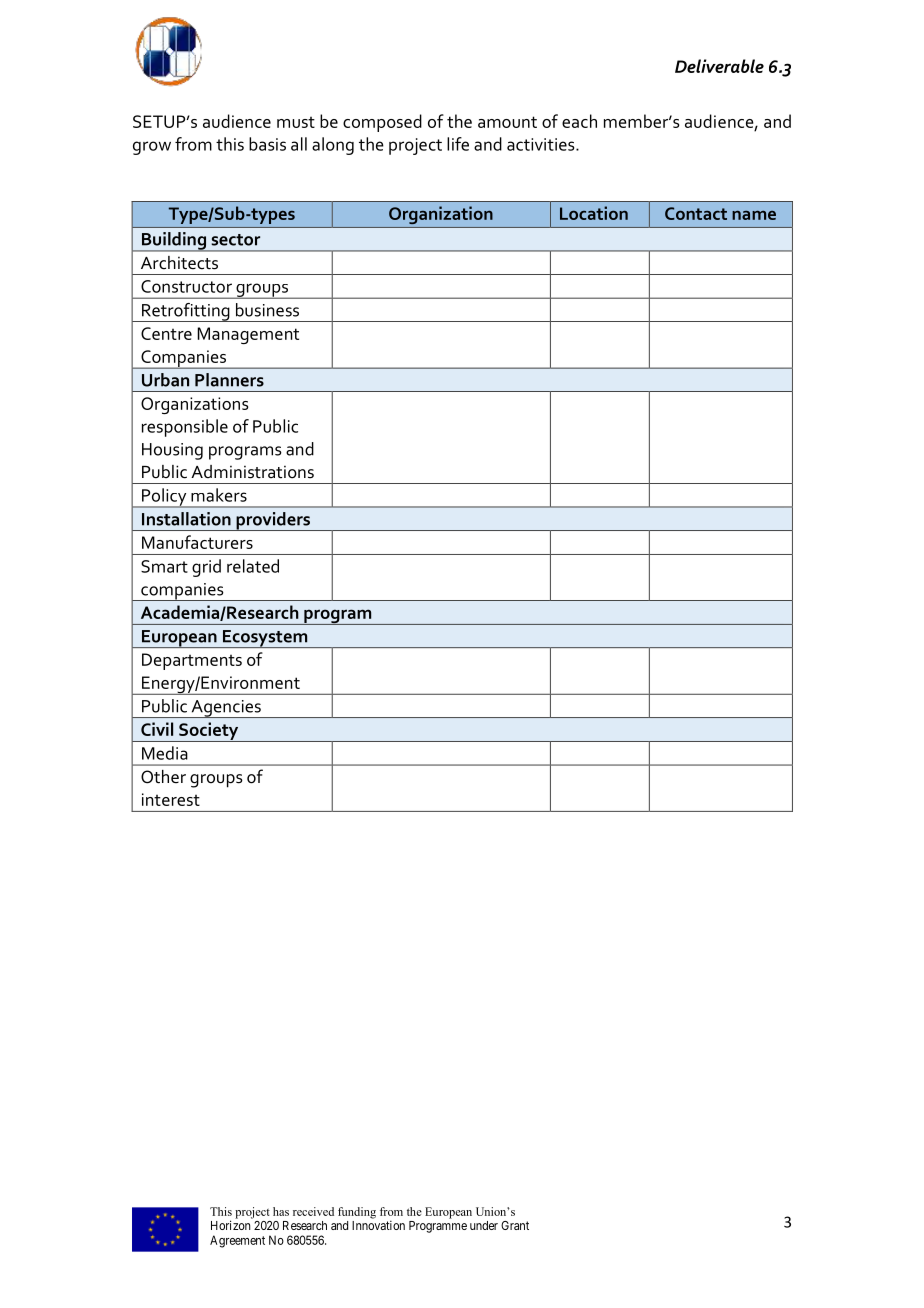  Describe the element at coordinates (267, 310) in the screenshot. I see `business` at that location.
